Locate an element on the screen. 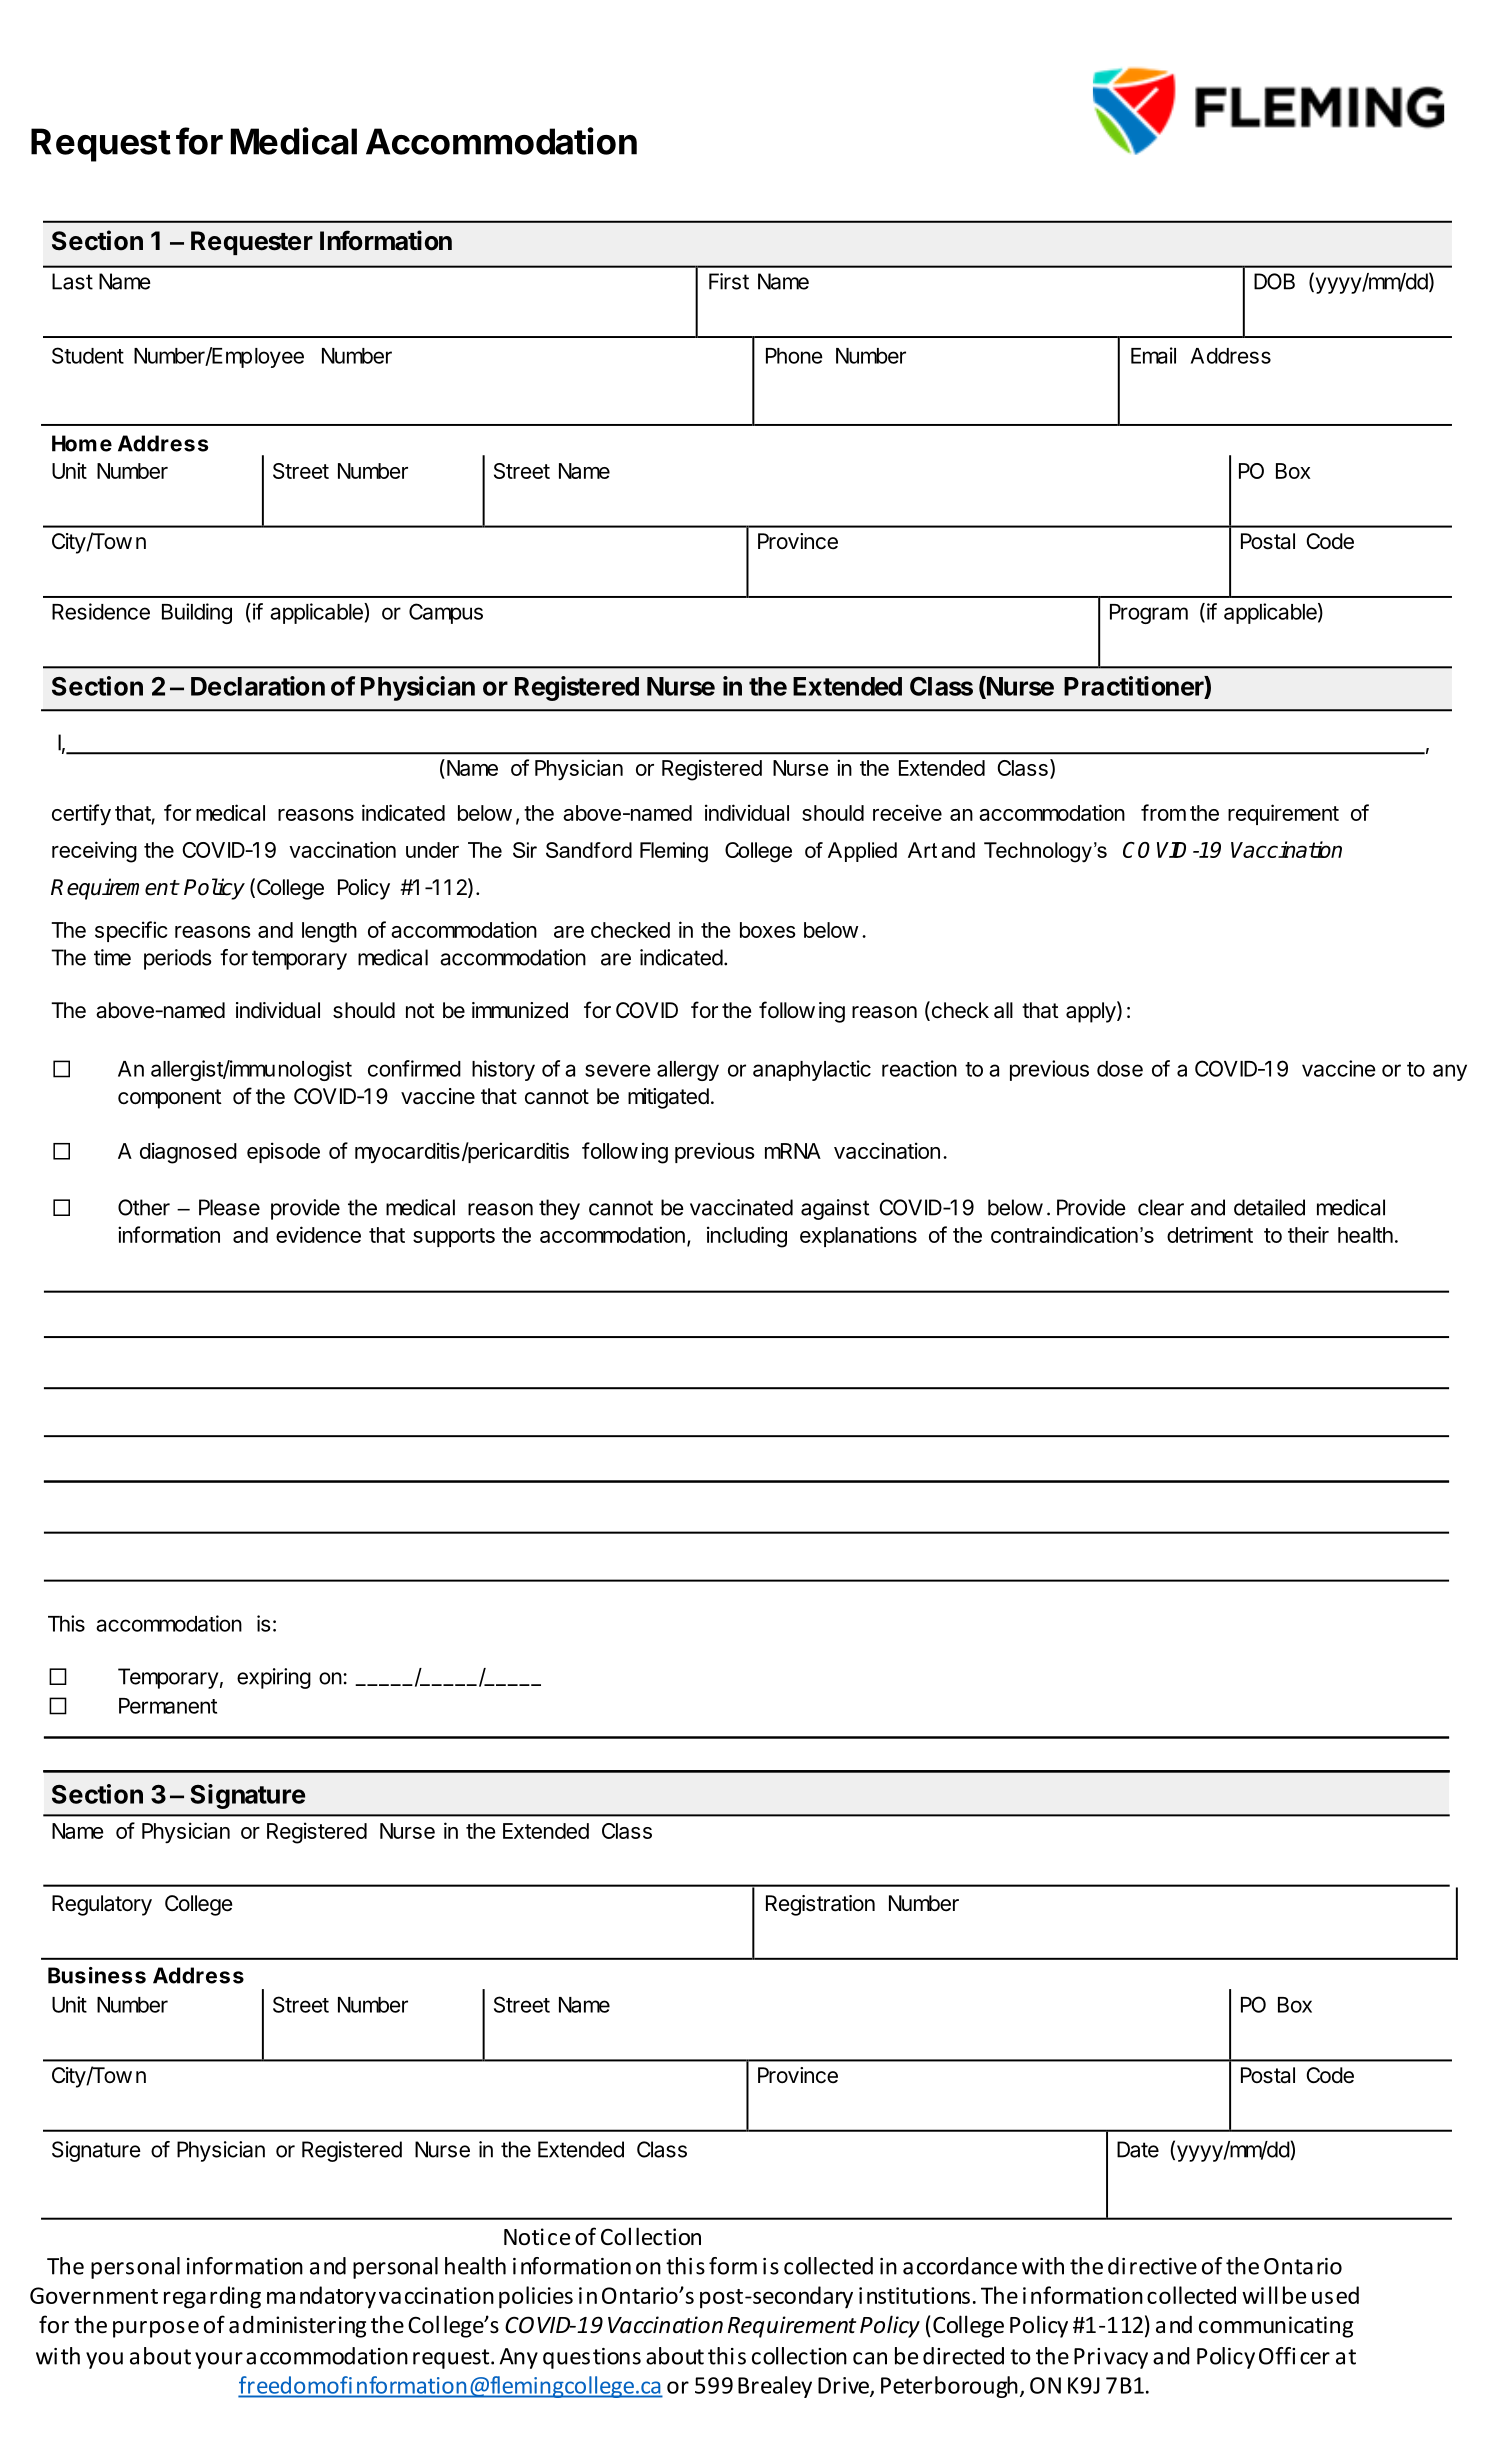  First is located at coordinates (729, 281).
